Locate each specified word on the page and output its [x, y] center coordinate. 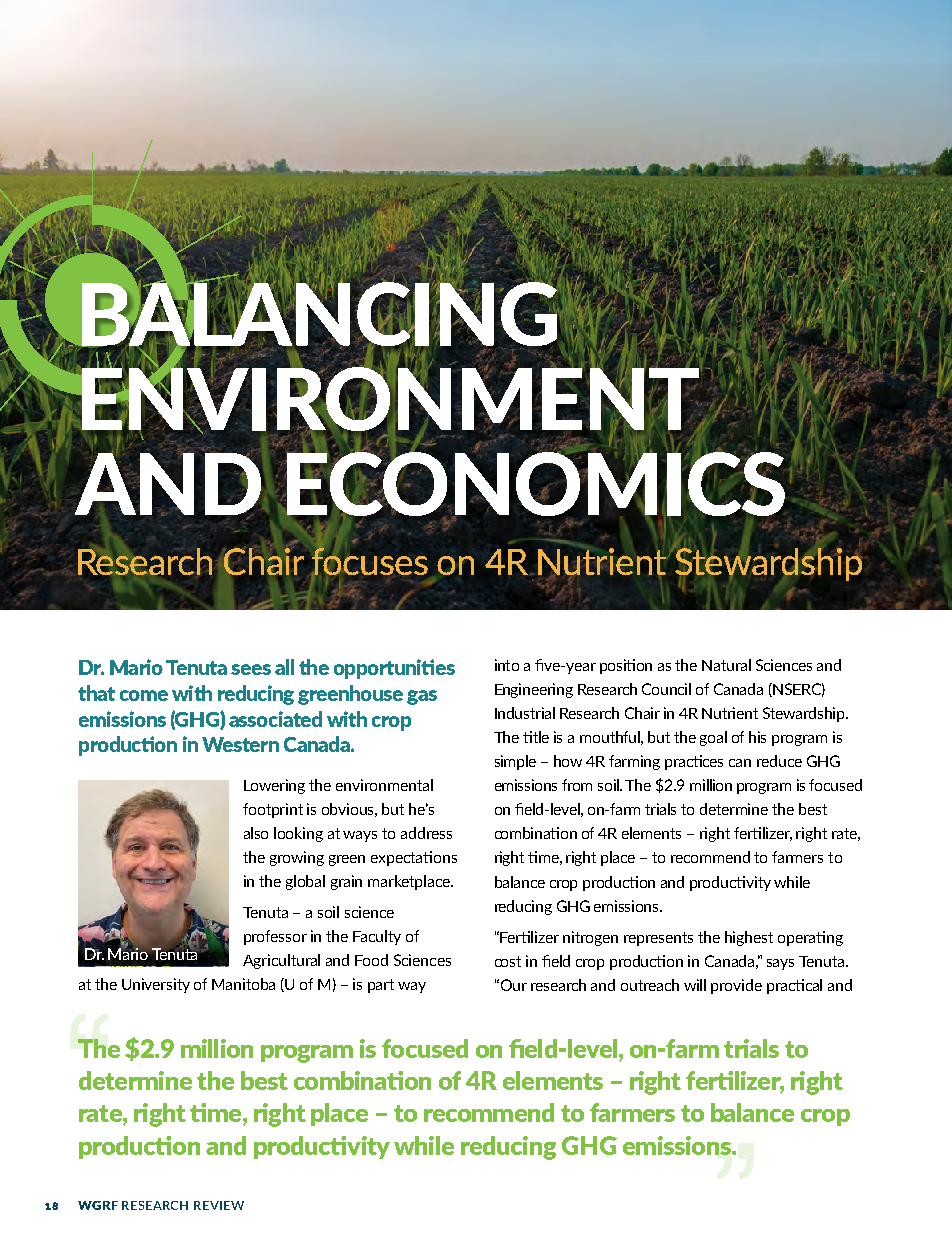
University [156, 985]
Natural [726, 665]
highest [749, 938]
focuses [369, 561]
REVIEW [219, 1205]
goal [713, 738]
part [381, 986]
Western [240, 744]
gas [422, 697]
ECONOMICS [535, 484]
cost [508, 961]
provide [736, 986]
